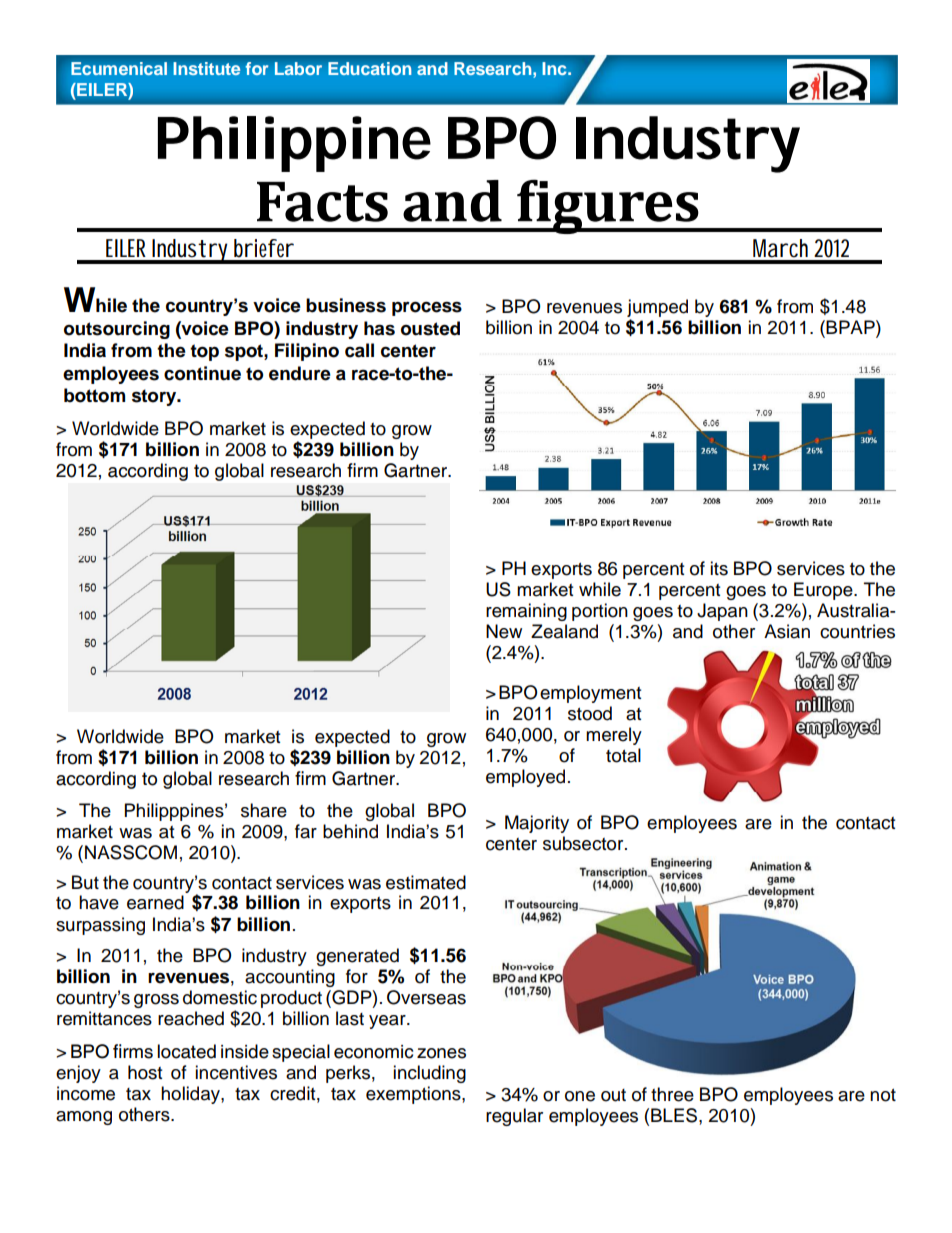  I want to click on jumped, so click(657, 308).
